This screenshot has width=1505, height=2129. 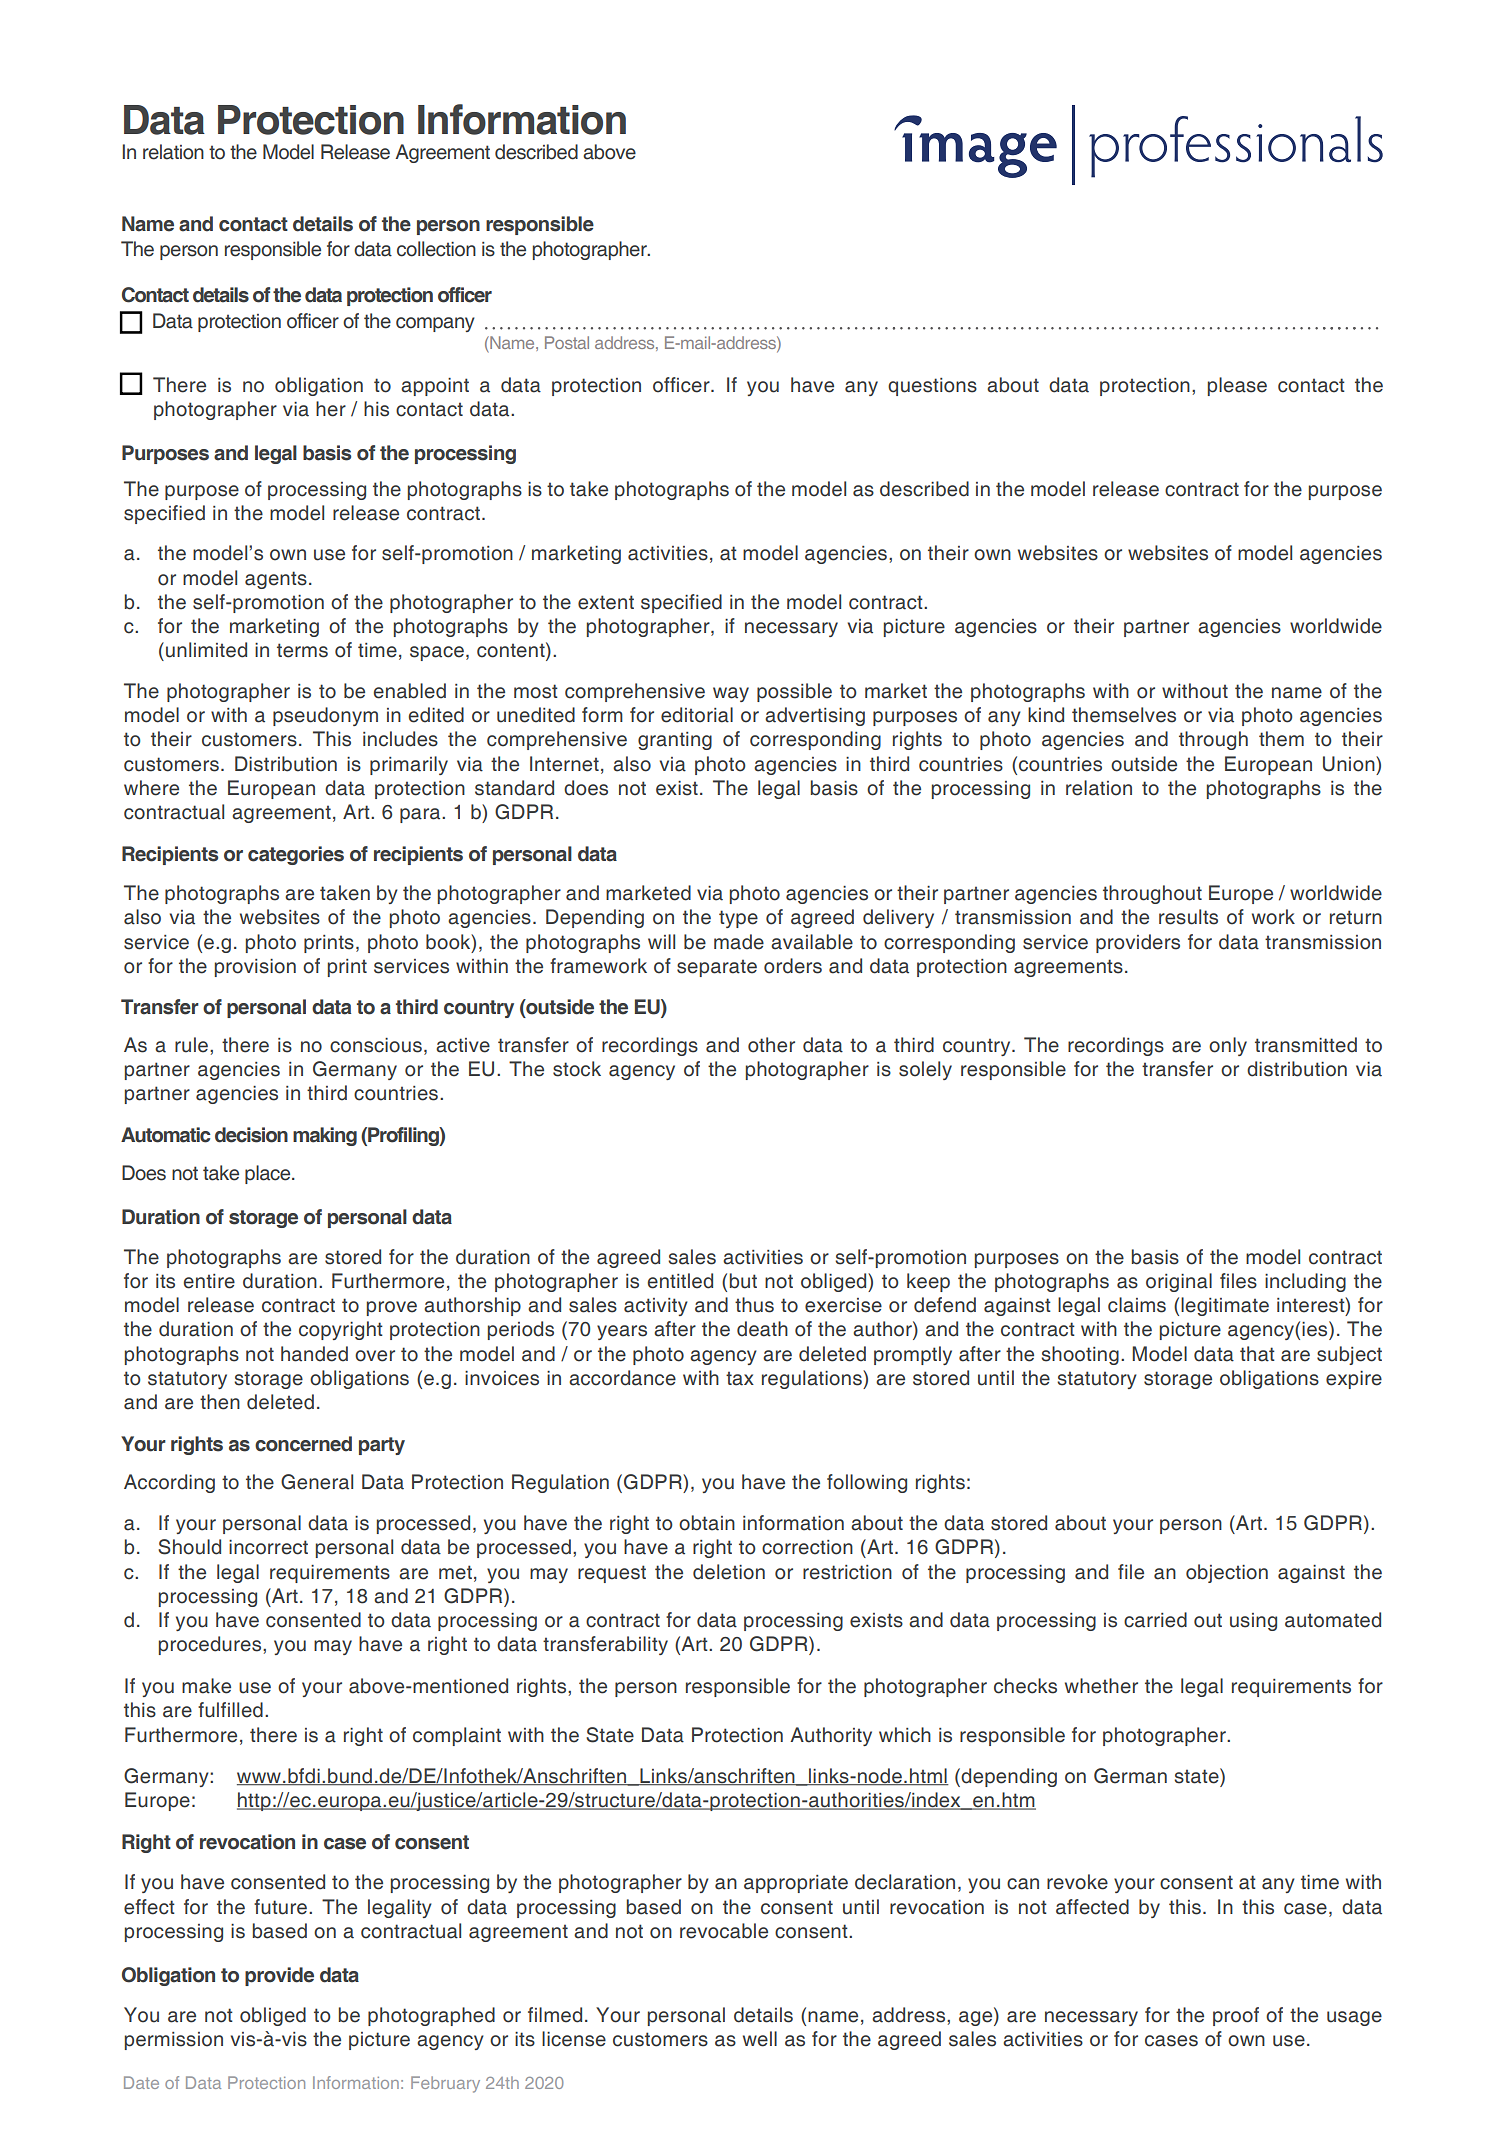 What do you see at coordinates (1350, 764) in the screenshot?
I see `Union` at bounding box center [1350, 764].
